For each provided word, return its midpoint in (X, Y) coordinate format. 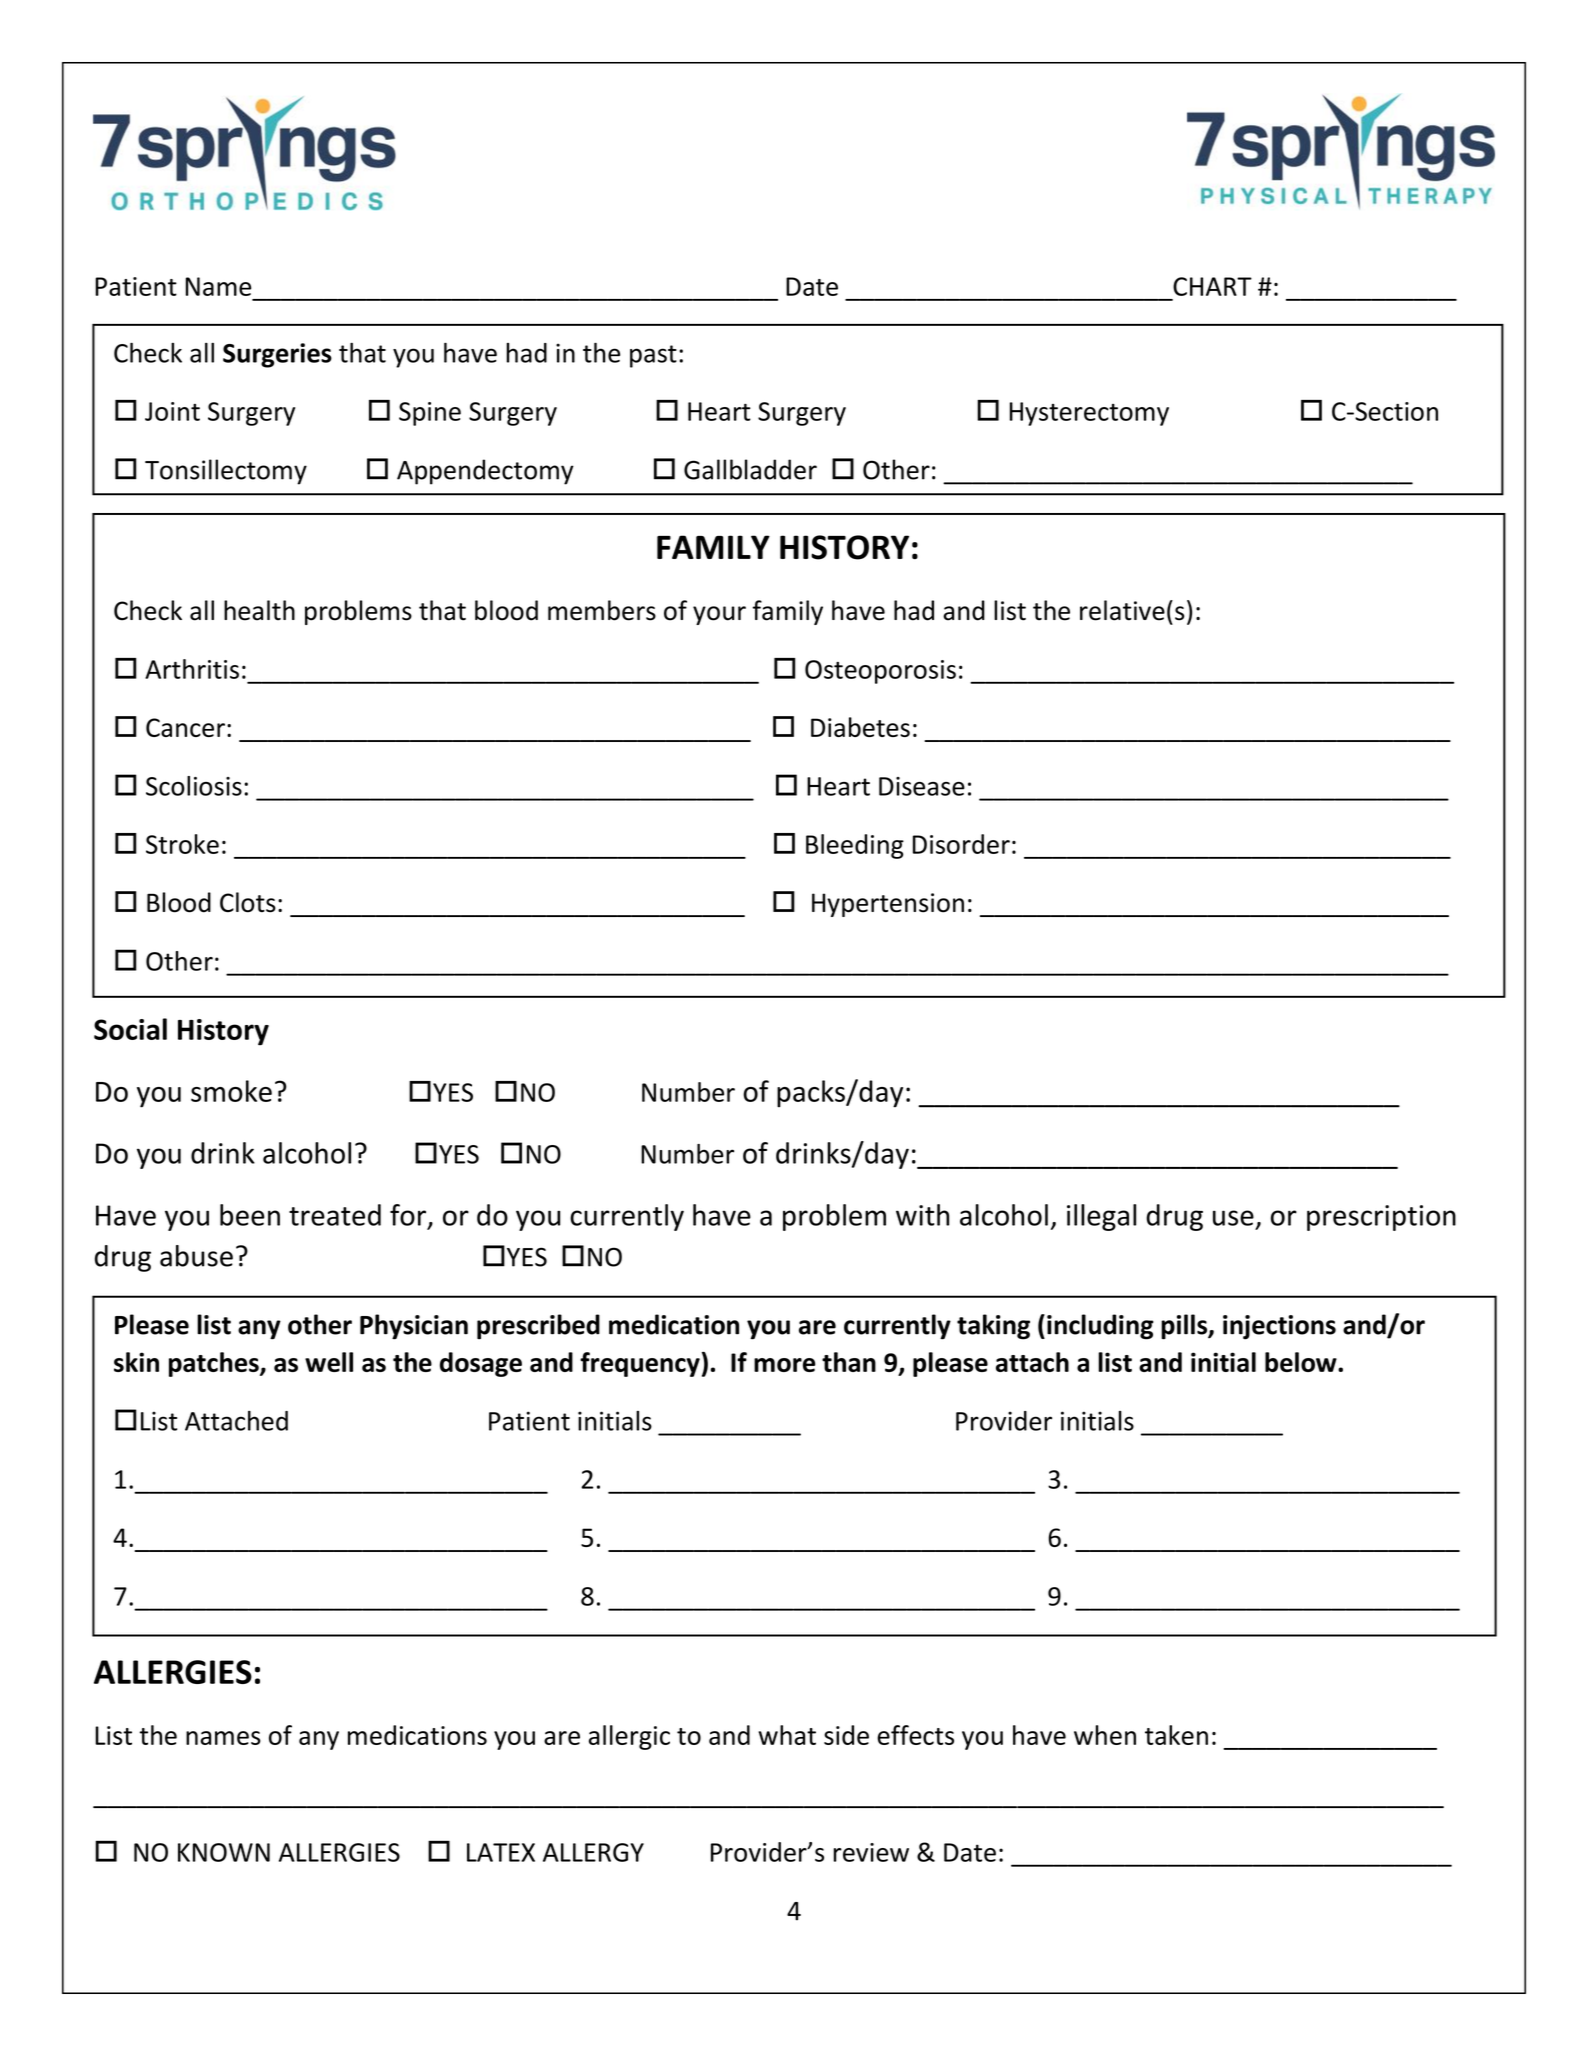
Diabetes (860, 727)
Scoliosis (194, 786)
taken (1176, 1735)
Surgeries (277, 355)
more (785, 1365)
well (329, 1362)
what (787, 1735)
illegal (1101, 1217)
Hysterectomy (1089, 414)
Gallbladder (750, 469)
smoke (231, 1091)
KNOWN (224, 1852)
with (922, 1215)
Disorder (961, 844)
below (1302, 1362)
